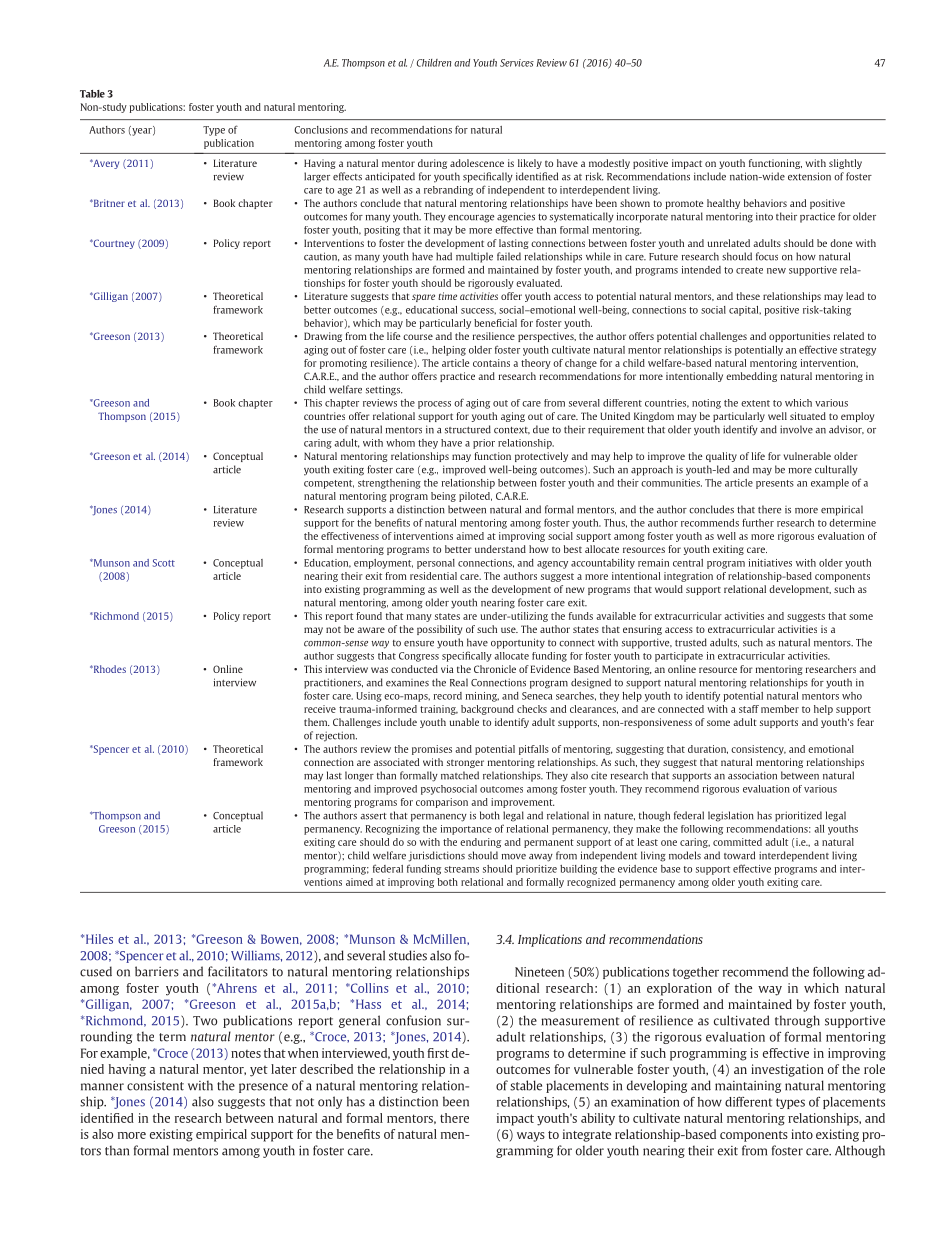 This document has height=1233, width=952. What do you see at coordinates (323, 337) in the document?
I see `Drawing` at bounding box center [323, 337].
